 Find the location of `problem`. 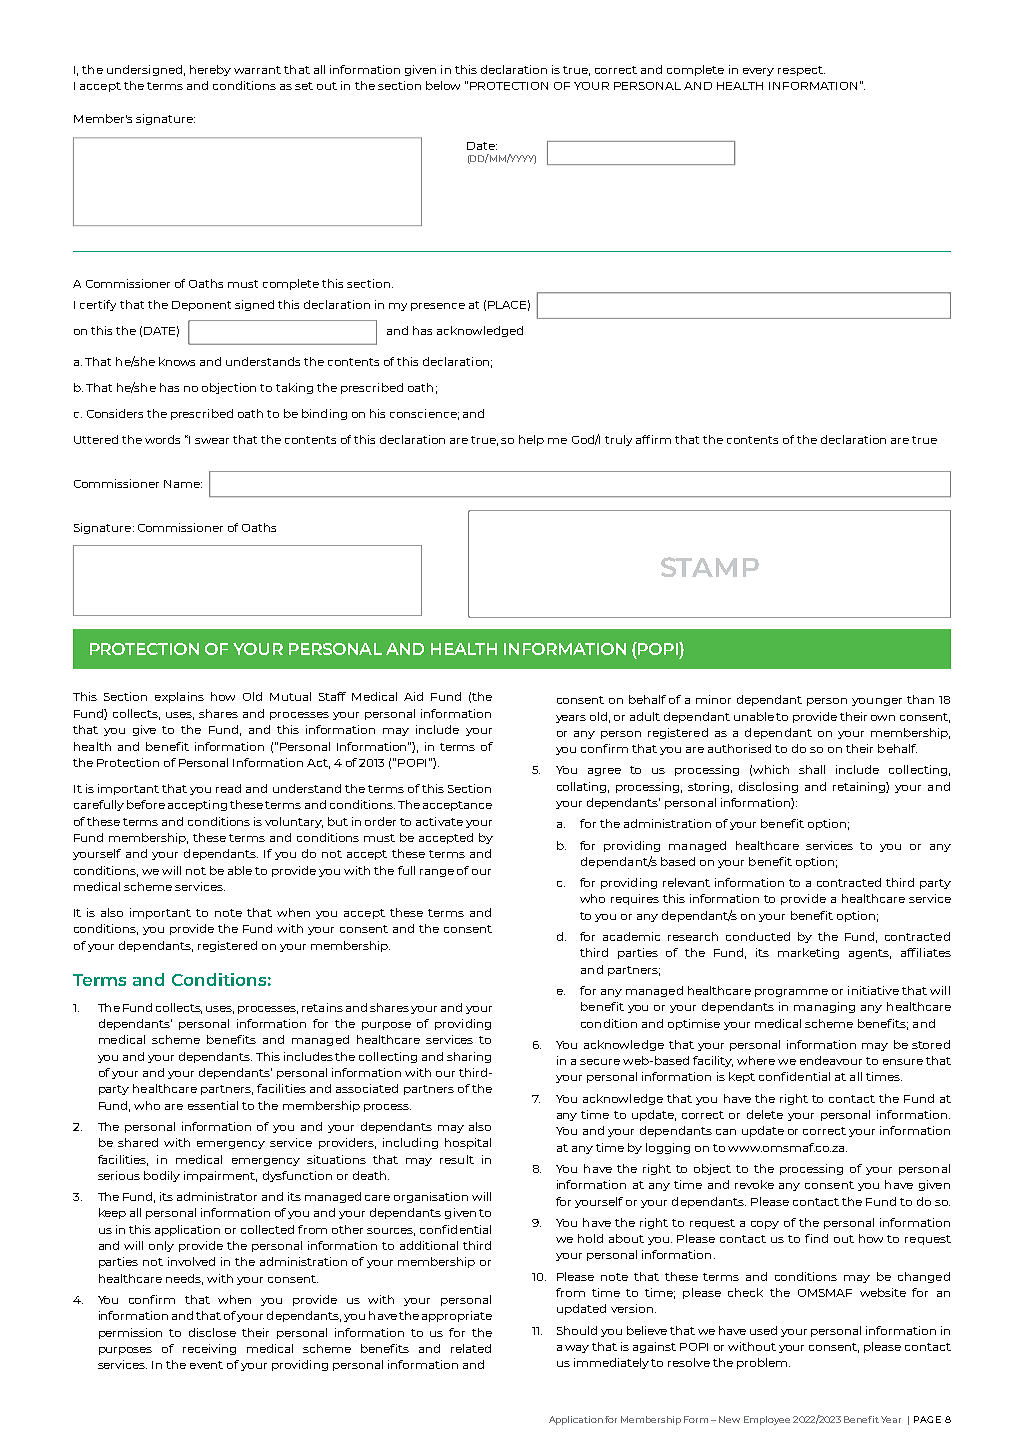

problem is located at coordinates (763, 1363).
